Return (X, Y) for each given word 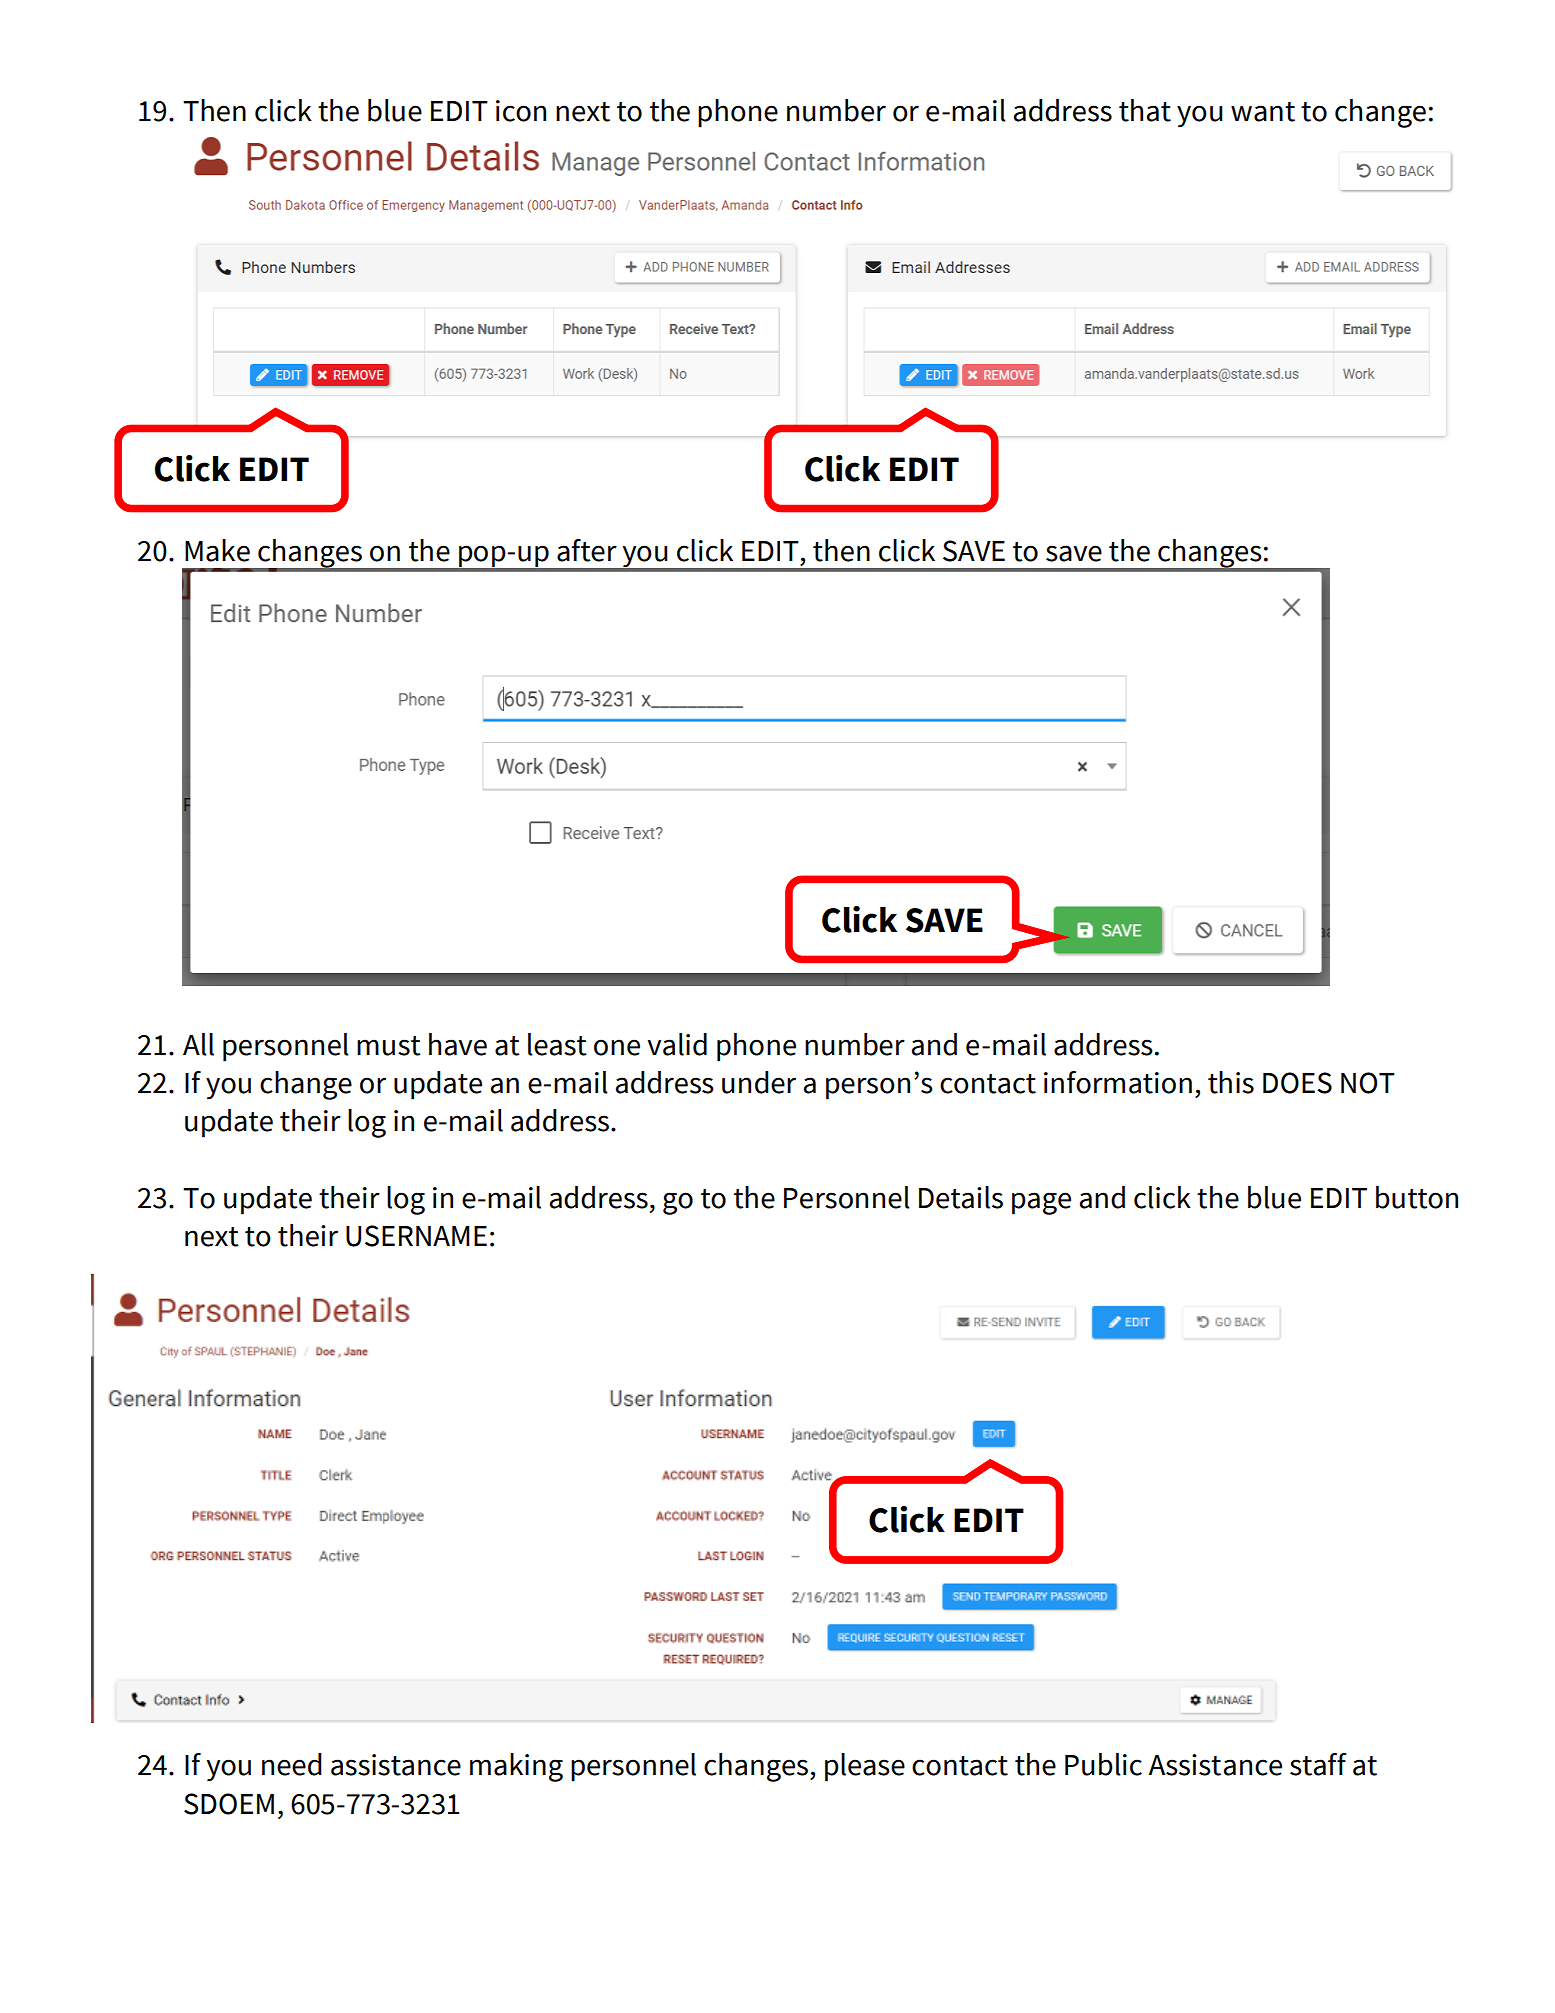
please (865, 1767)
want (1263, 112)
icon (521, 111)
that (1145, 110)
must (389, 1046)
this (1231, 1082)
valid (677, 1044)
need (292, 1764)
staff (1318, 1764)
